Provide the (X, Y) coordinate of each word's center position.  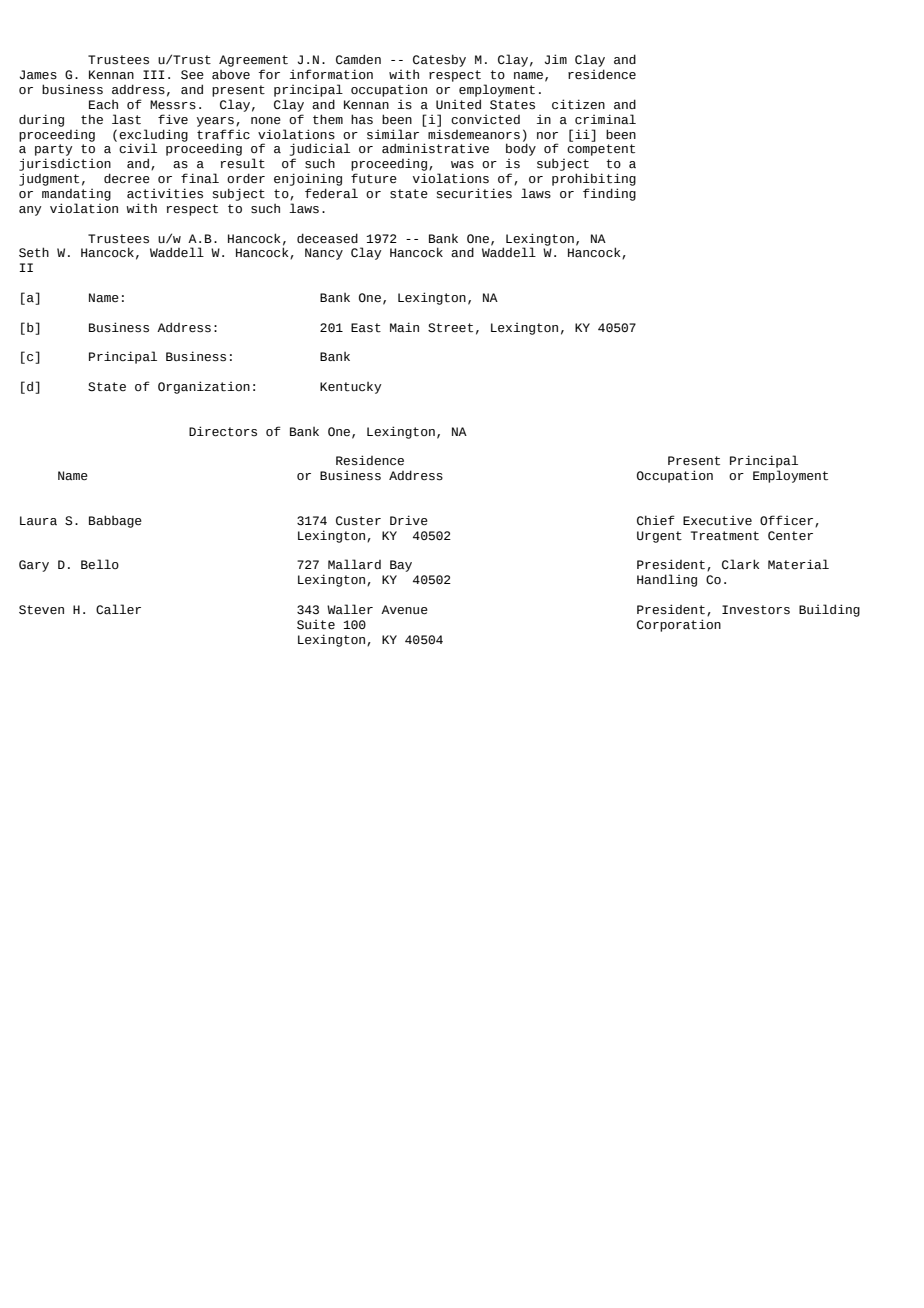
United (458, 104)
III (154, 74)
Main (404, 327)
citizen (578, 104)
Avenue (404, 610)
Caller (118, 609)
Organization (204, 387)
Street (450, 328)
